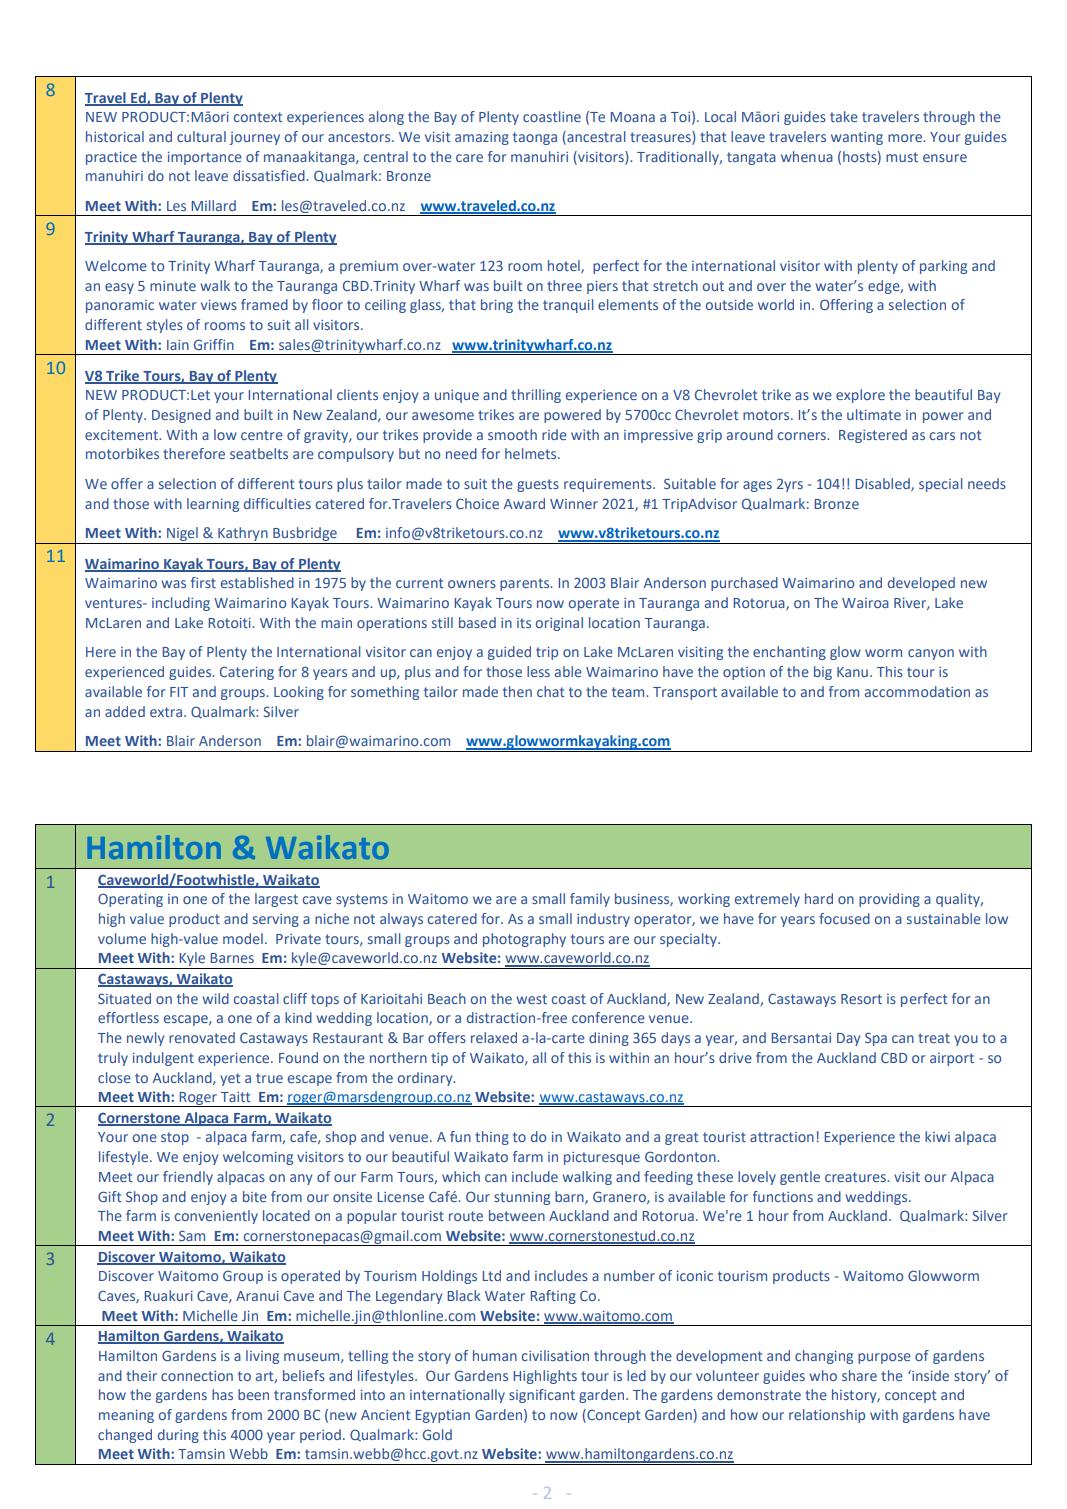 Image resolution: width=1067 pixels, height=1509 pixels. Describe the element at coordinates (197, 1376) in the page. I see `connection` at that location.
